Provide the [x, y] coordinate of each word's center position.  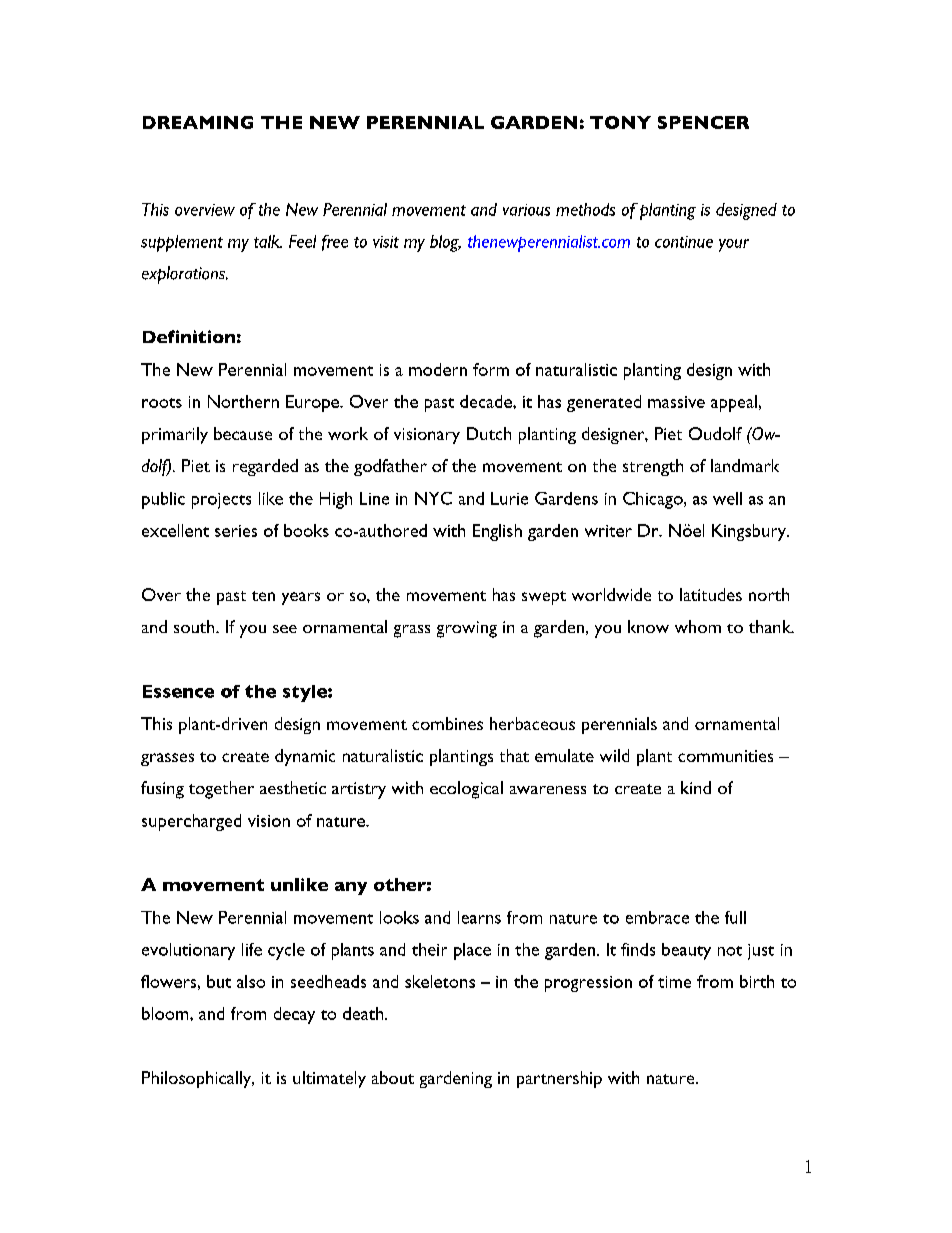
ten [263, 596]
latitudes [711, 594]
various [526, 210]
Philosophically [198, 1079]
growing [467, 629]
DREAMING [198, 122]
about [393, 1077]
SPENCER [703, 122]
